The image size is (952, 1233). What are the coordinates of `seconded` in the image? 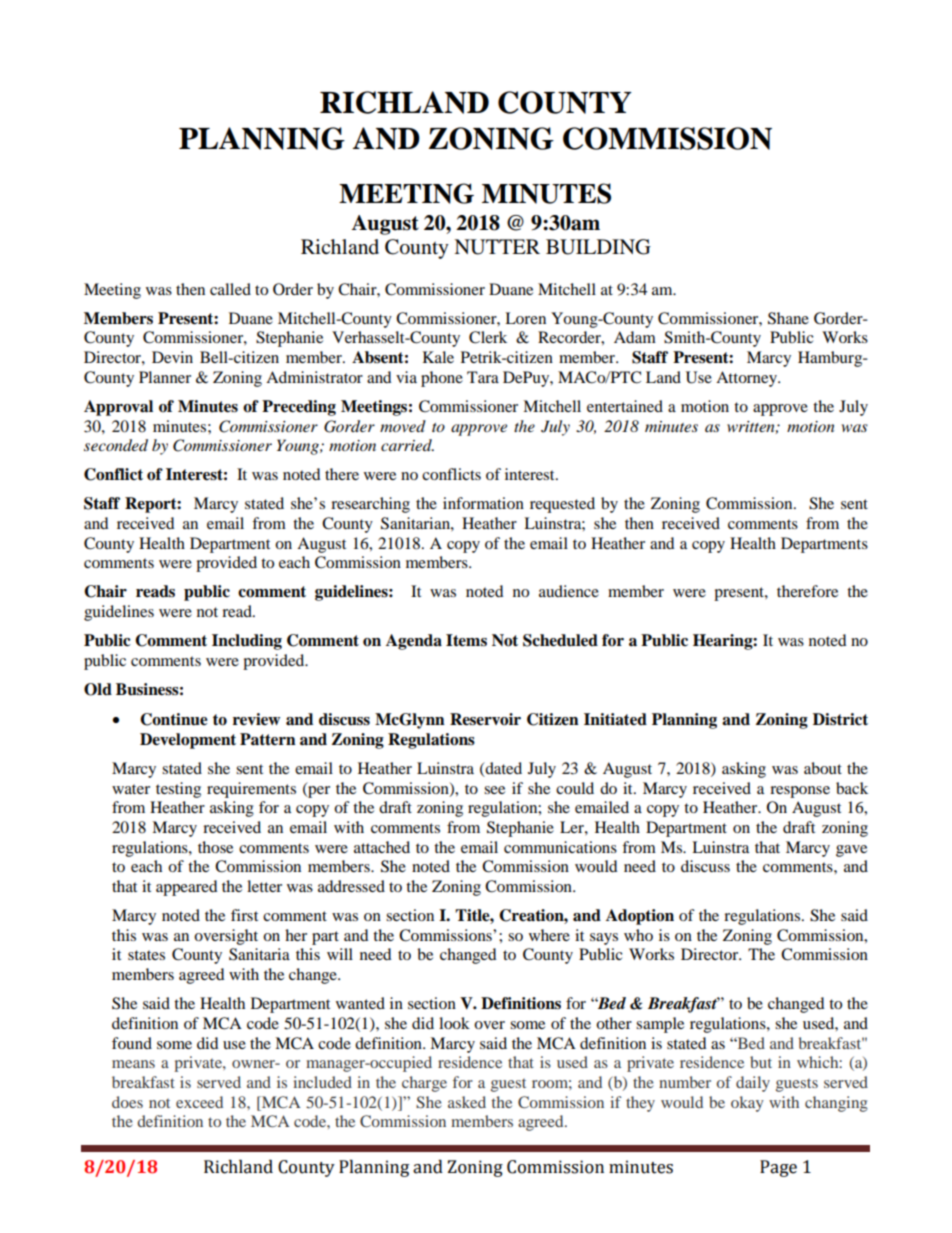 It's located at (116, 445).
